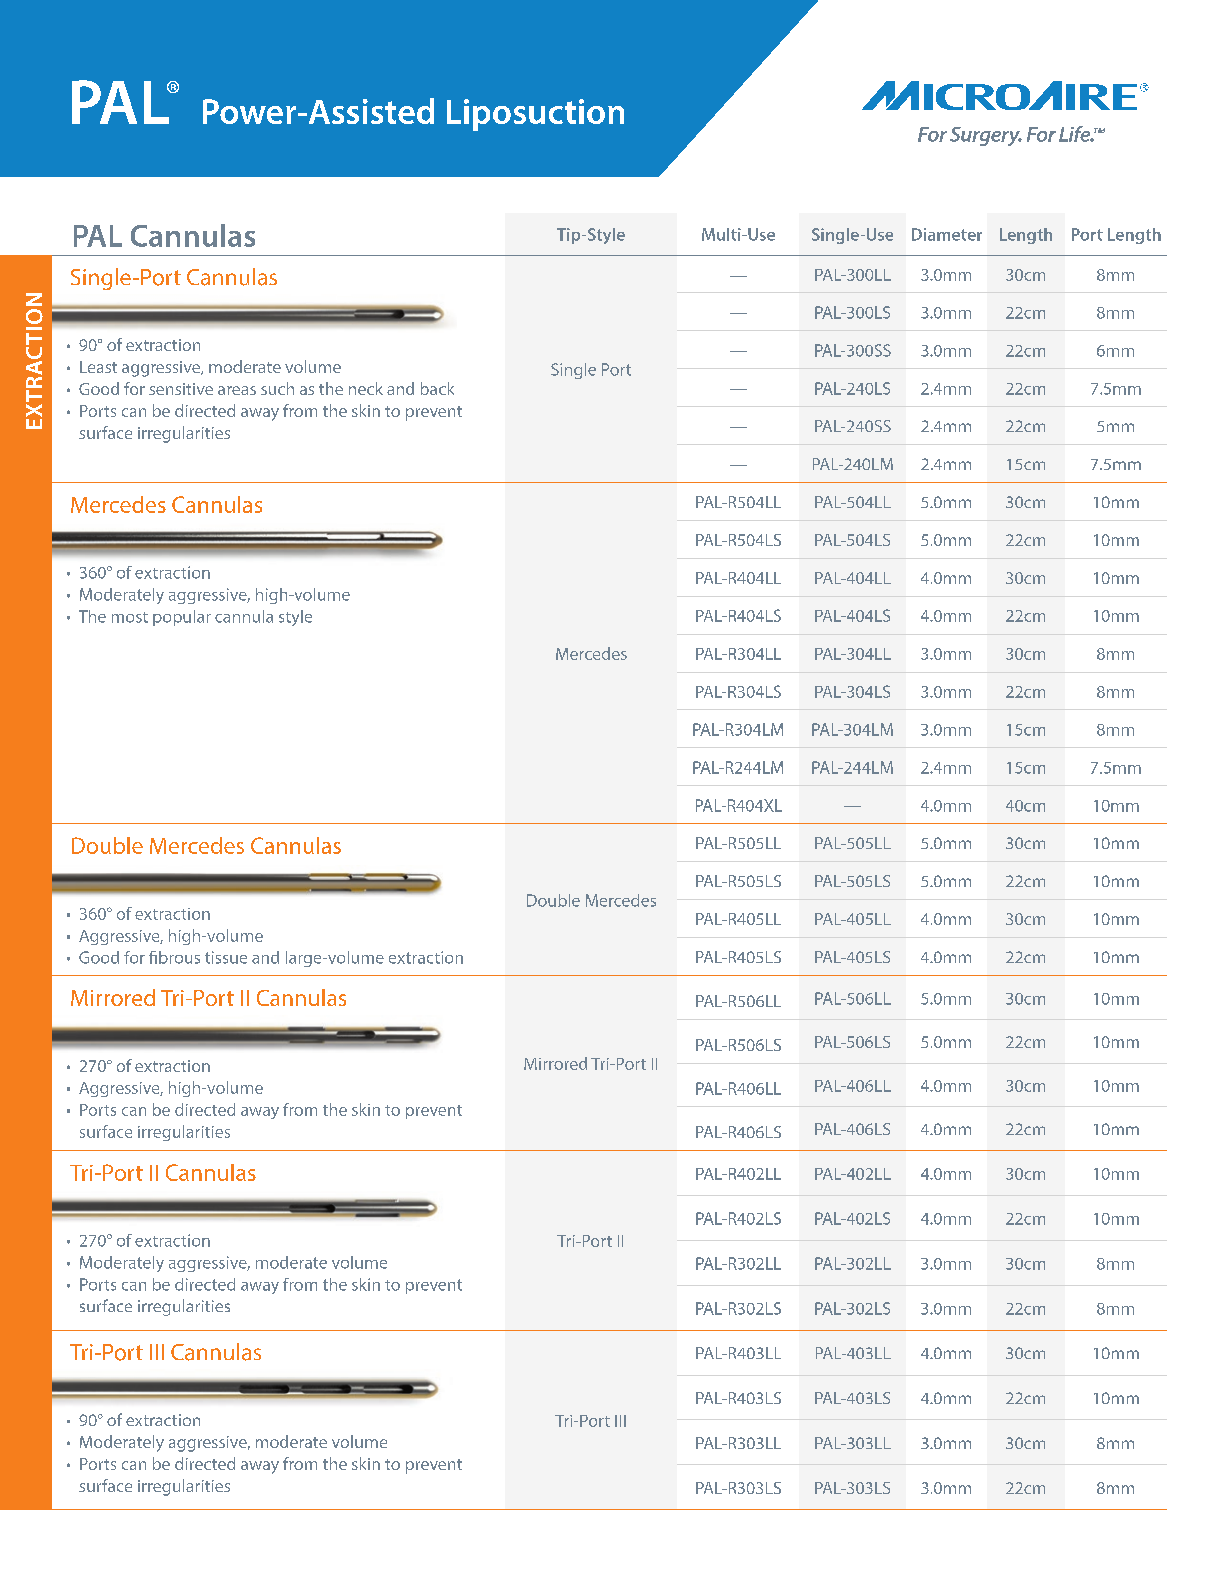 This screenshot has height=1581, width=1221. Describe the element at coordinates (182, 618) in the screenshot. I see `popular` at that location.
